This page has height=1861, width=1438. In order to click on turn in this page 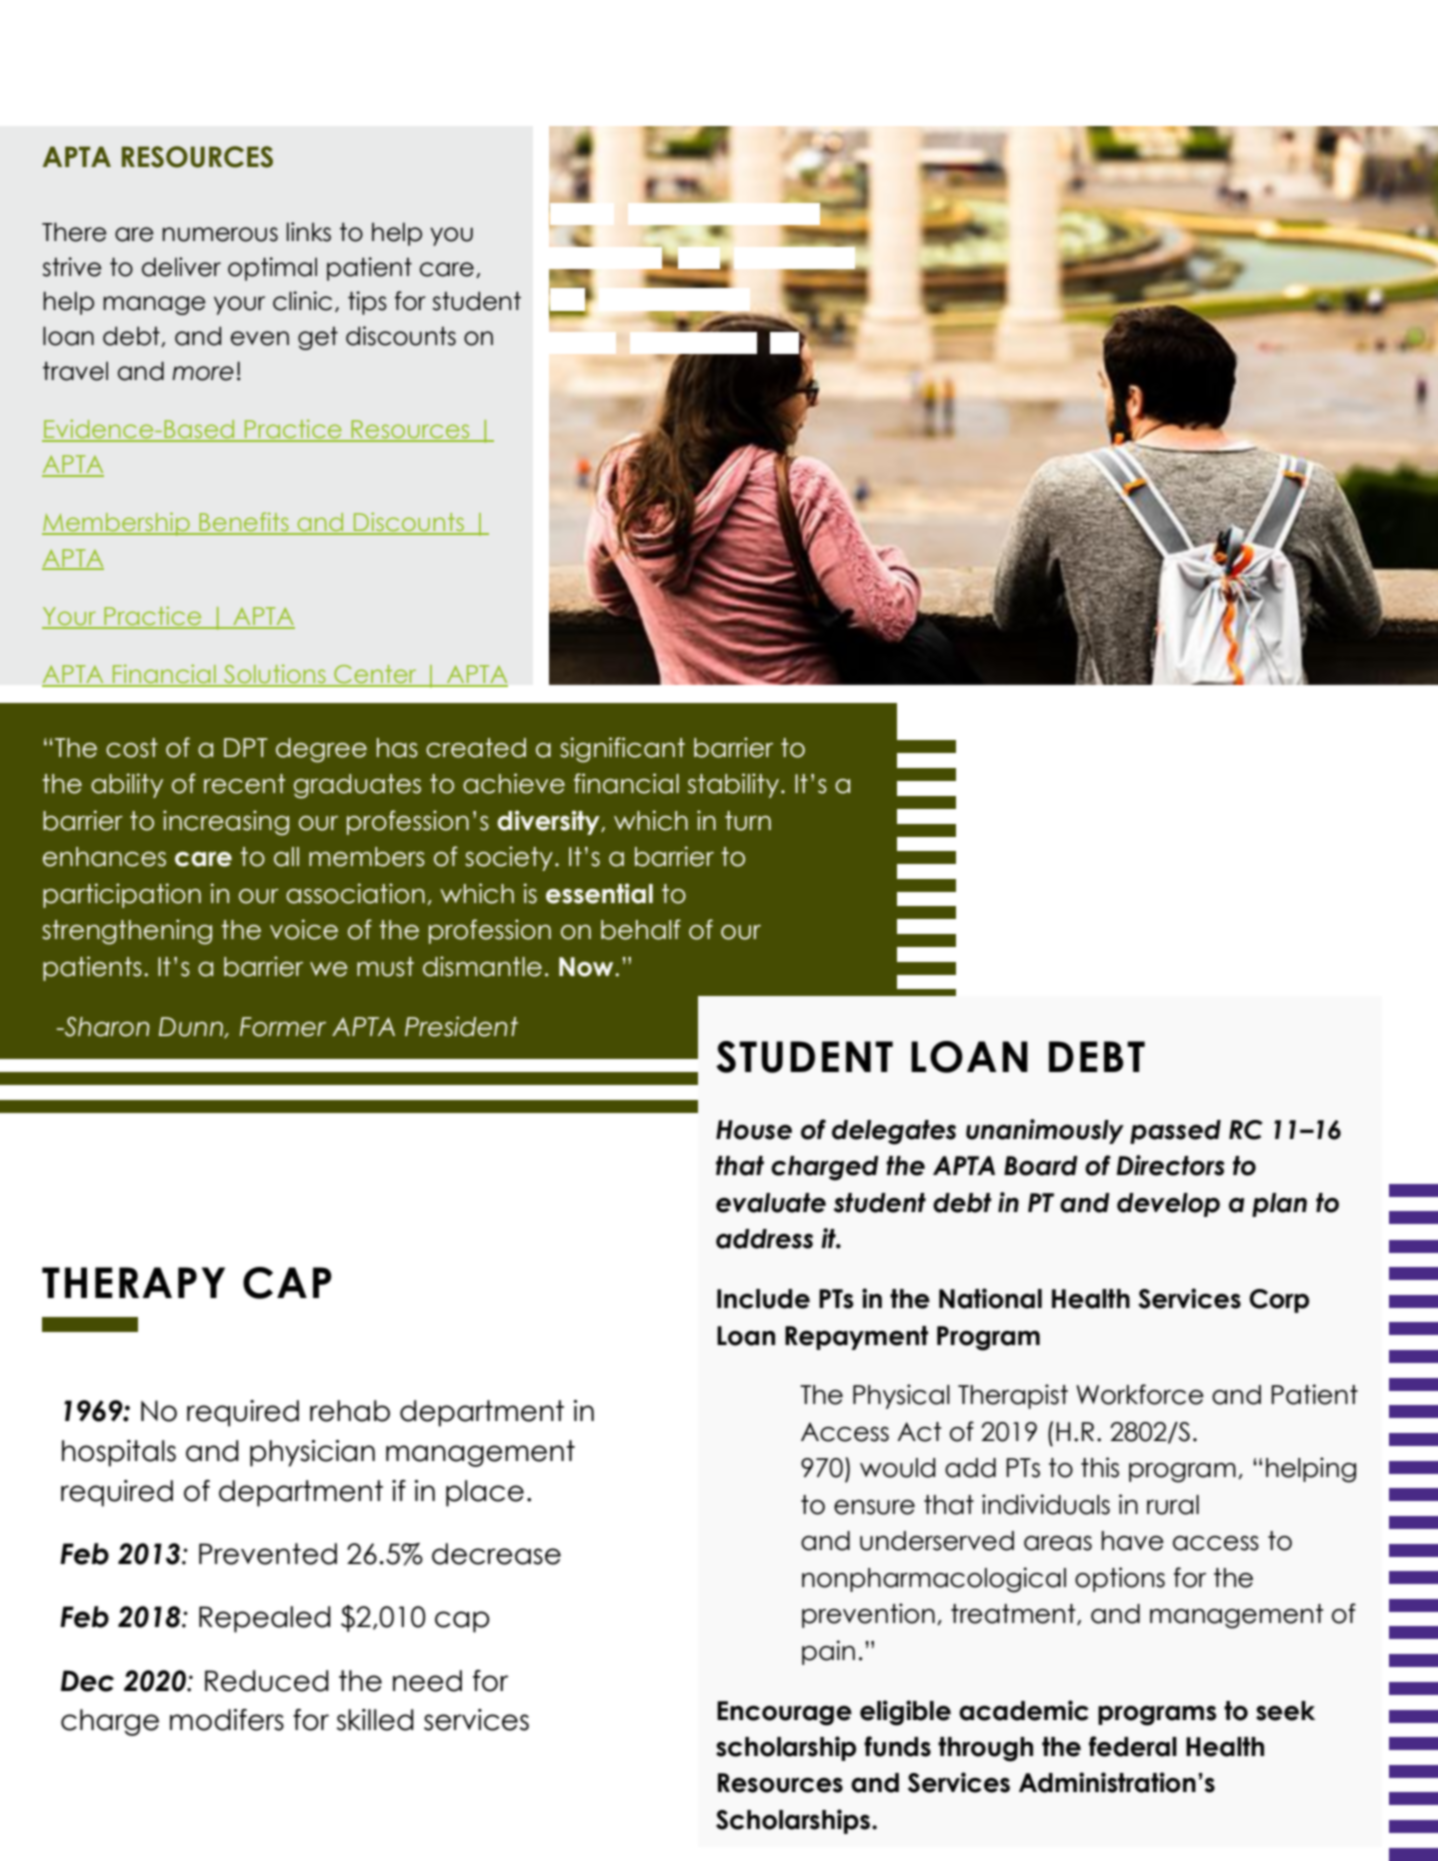, I will do `click(748, 821)`.
